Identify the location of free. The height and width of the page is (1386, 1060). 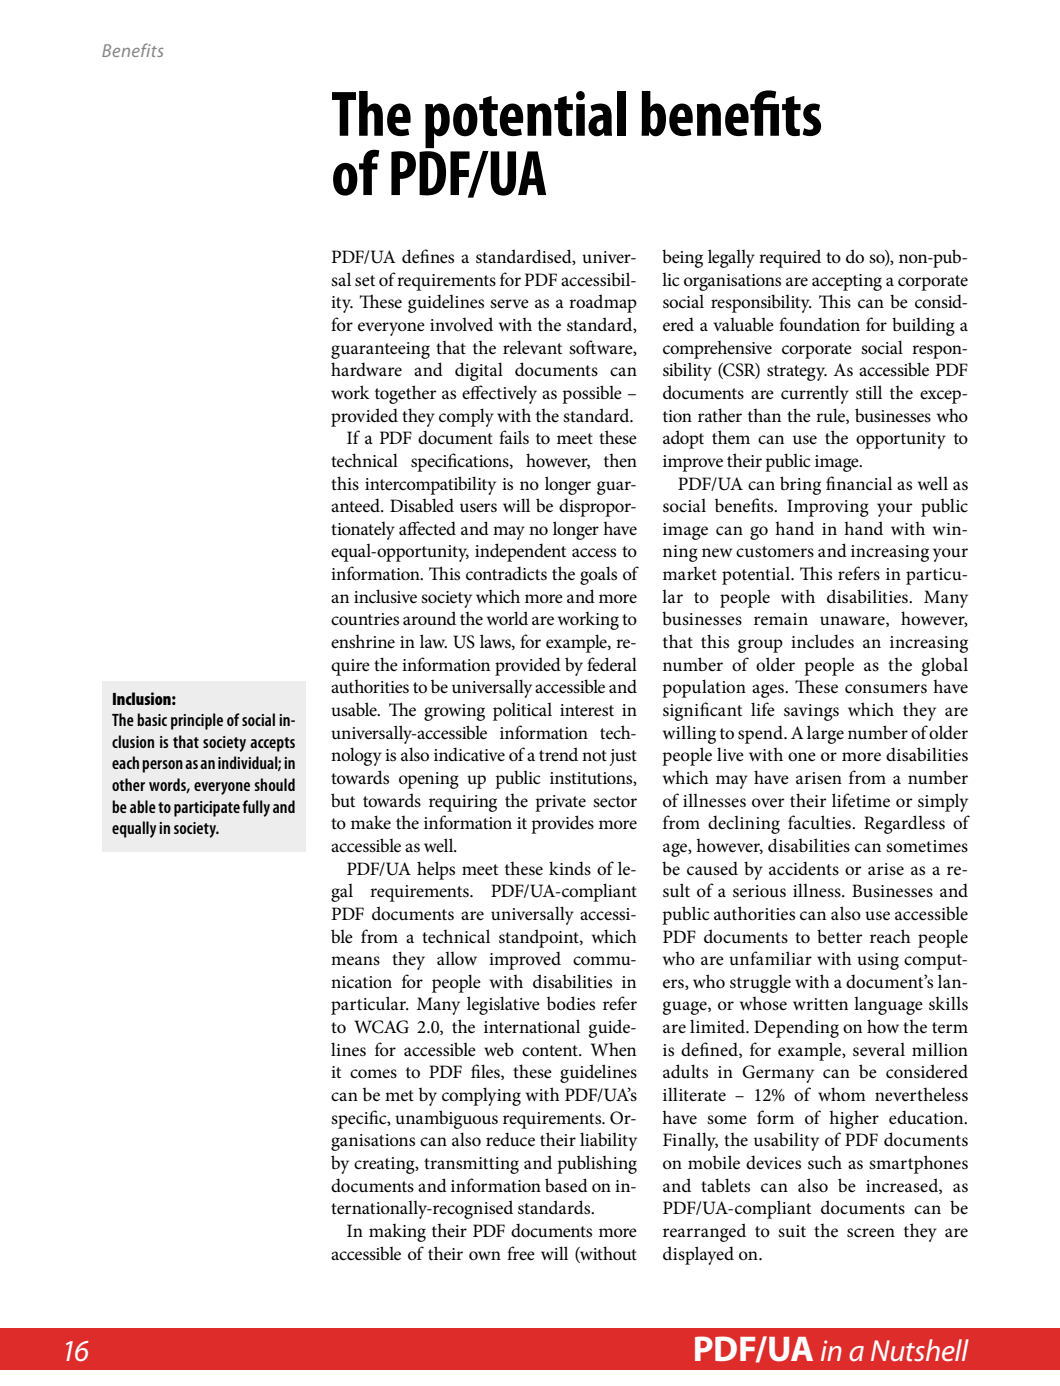
(521, 1253).
